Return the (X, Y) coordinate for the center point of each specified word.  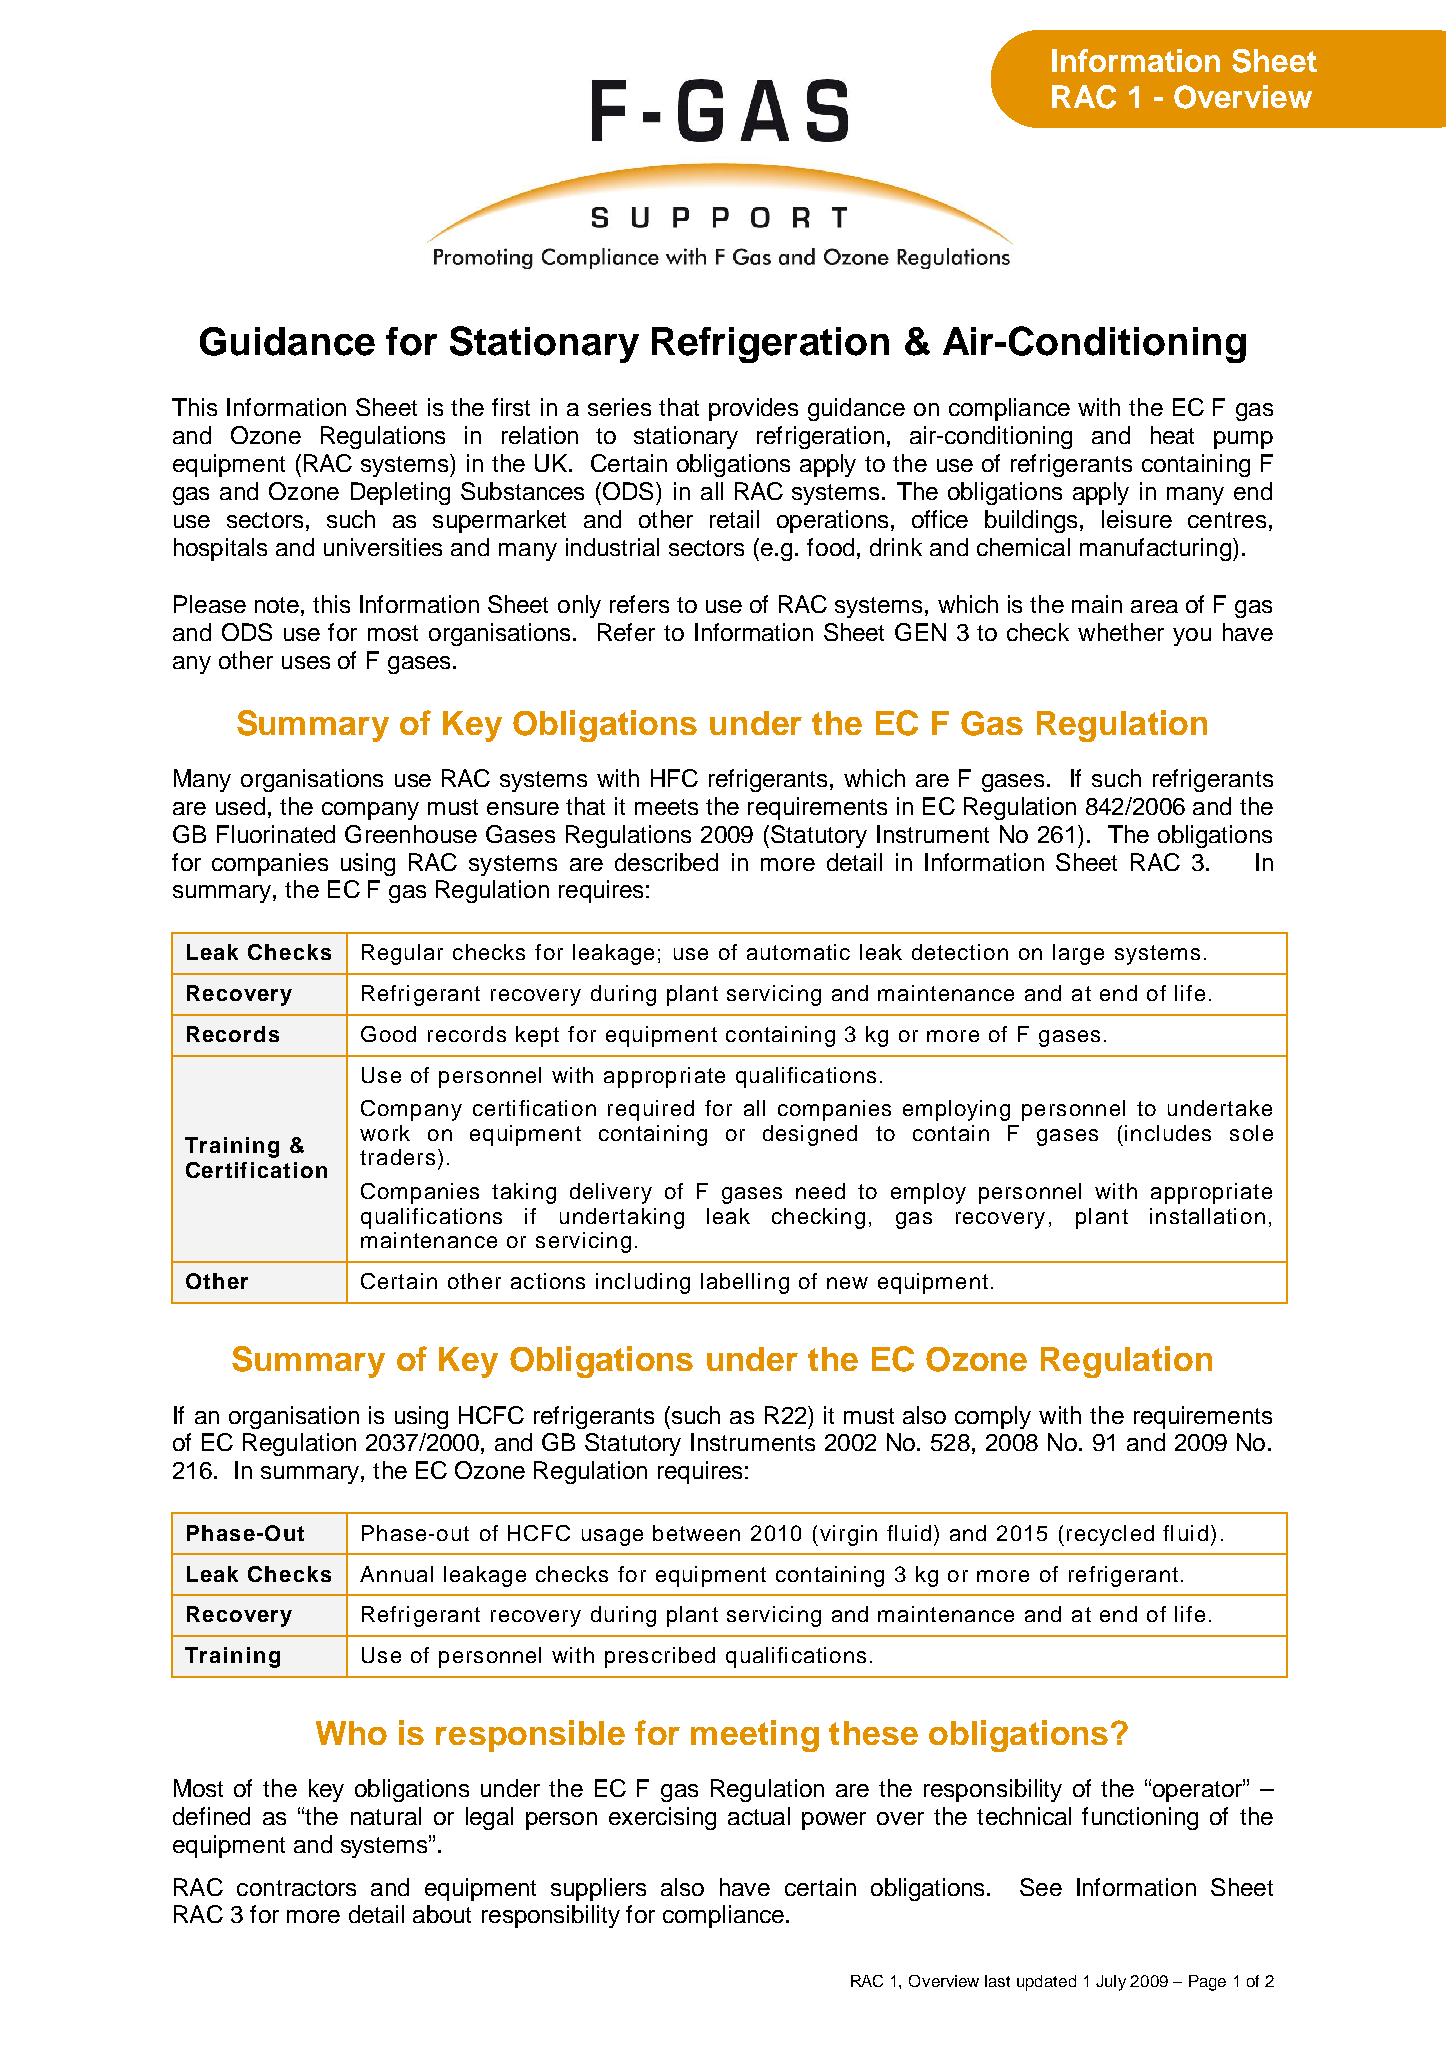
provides (753, 409)
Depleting (400, 493)
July (1111, 1983)
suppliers (598, 1889)
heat (1172, 435)
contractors (296, 1888)
